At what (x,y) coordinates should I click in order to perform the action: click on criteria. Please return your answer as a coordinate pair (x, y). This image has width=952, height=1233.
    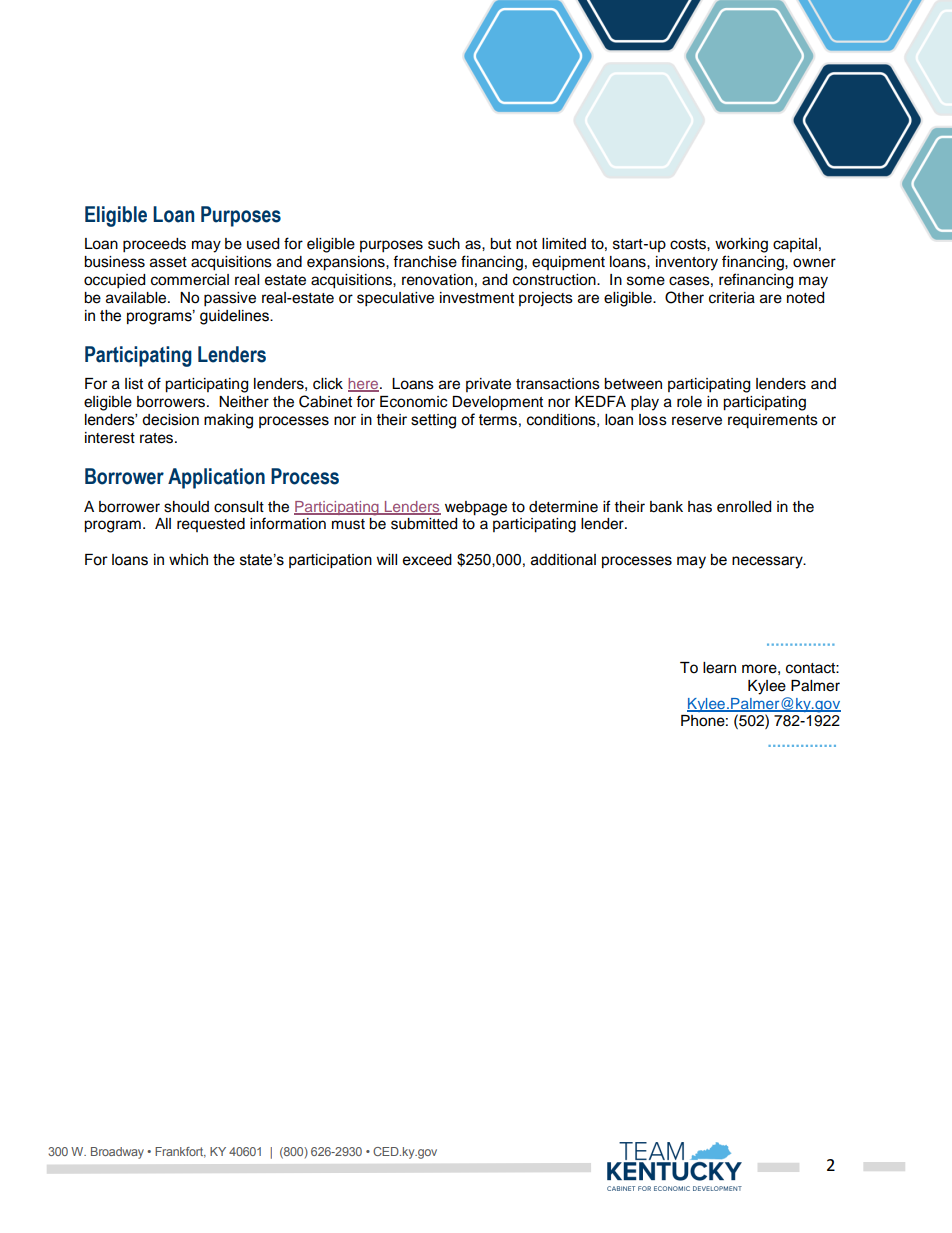
    Looking at the image, I should click on (732, 298).
